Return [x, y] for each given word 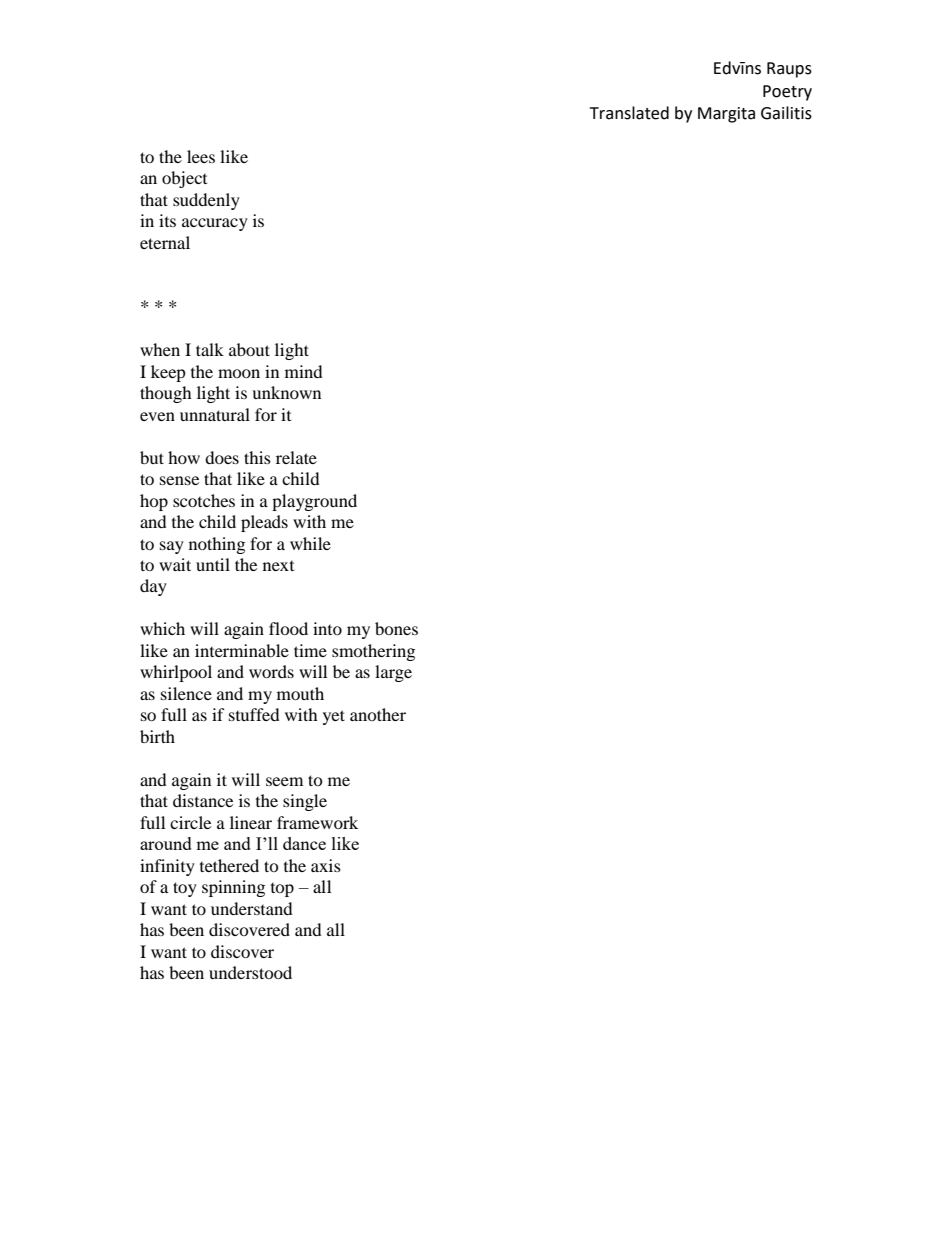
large [393, 673]
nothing [217, 545]
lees [201, 156]
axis [326, 865]
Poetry [787, 93]
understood [250, 972]
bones [396, 628]
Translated [629, 113]
